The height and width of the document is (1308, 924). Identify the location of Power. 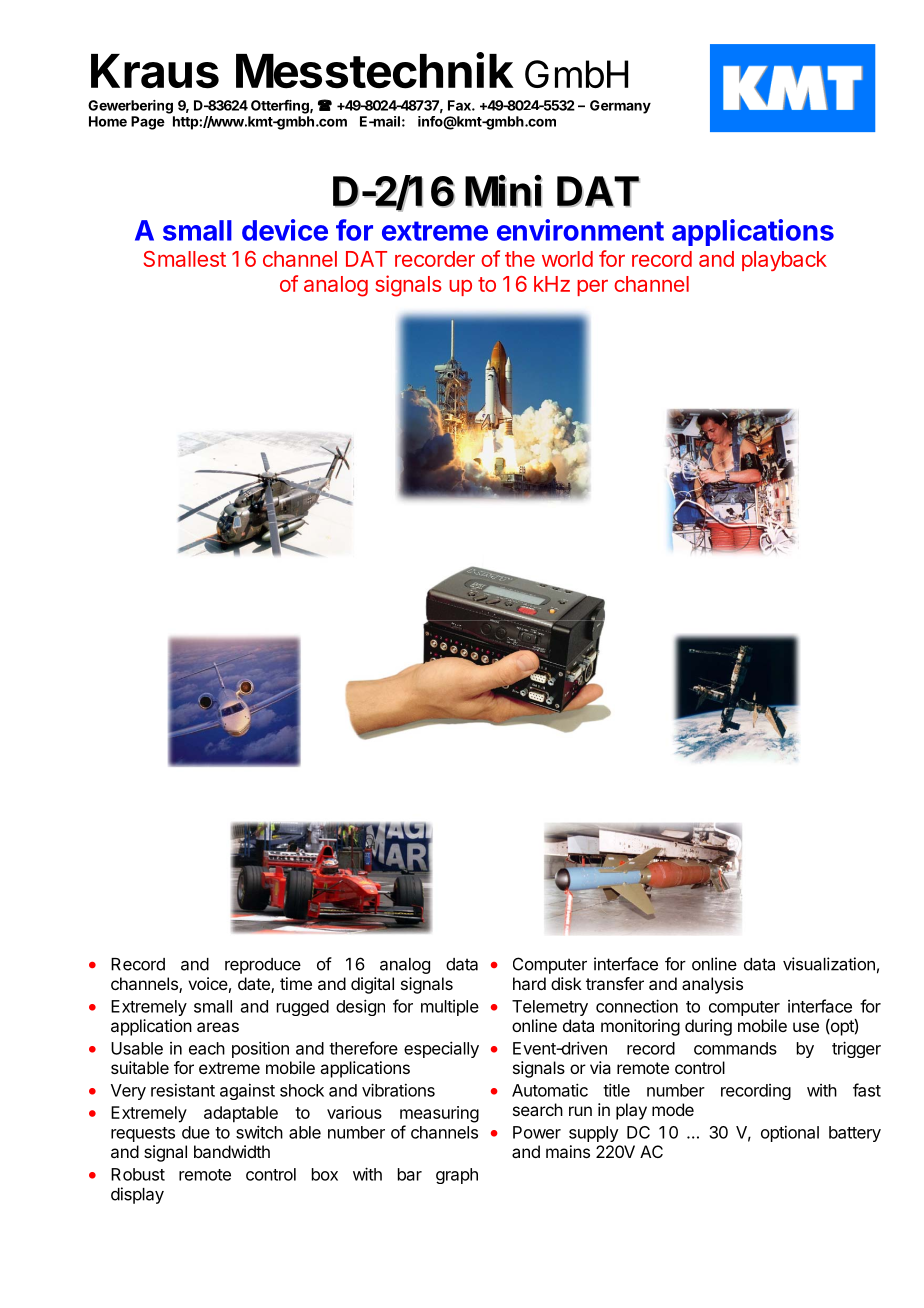
(537, 1132).
